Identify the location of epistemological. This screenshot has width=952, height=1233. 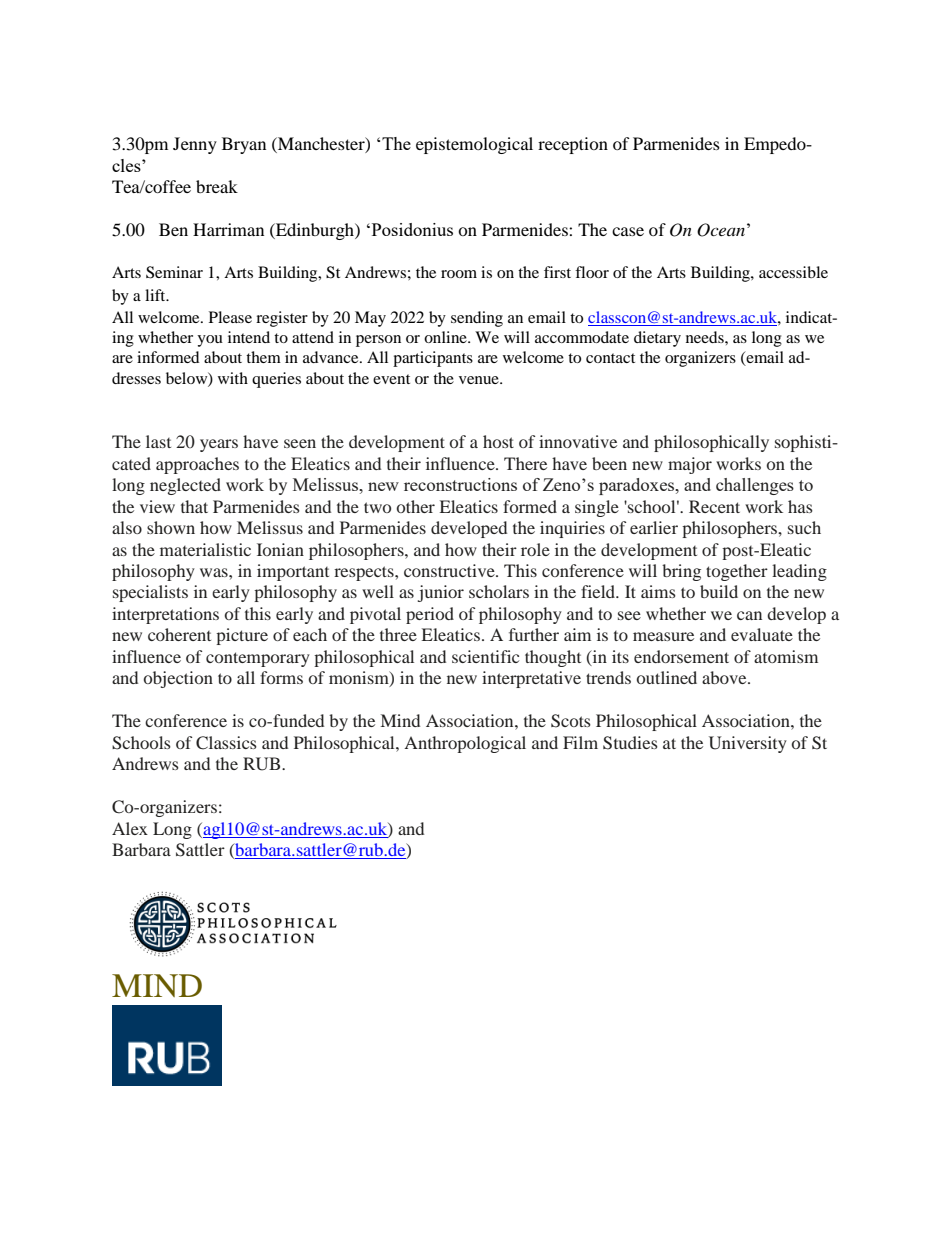
(474, 145).
